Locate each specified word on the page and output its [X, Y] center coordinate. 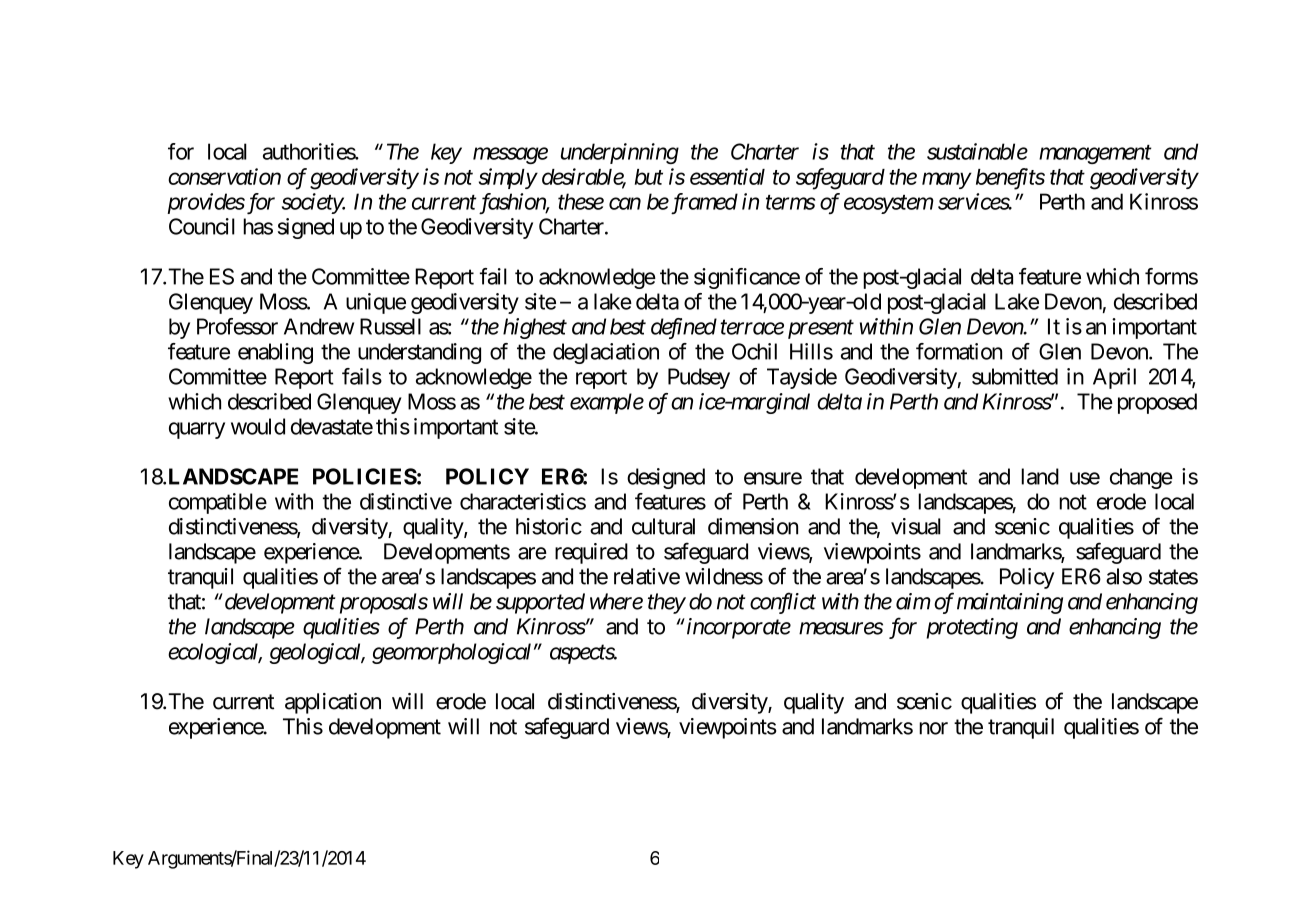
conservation [224, 176]
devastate [332, 426]
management [1095, 154]
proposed [1157, 403]
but [649, 177]
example [607, 403]
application [333, 703]
